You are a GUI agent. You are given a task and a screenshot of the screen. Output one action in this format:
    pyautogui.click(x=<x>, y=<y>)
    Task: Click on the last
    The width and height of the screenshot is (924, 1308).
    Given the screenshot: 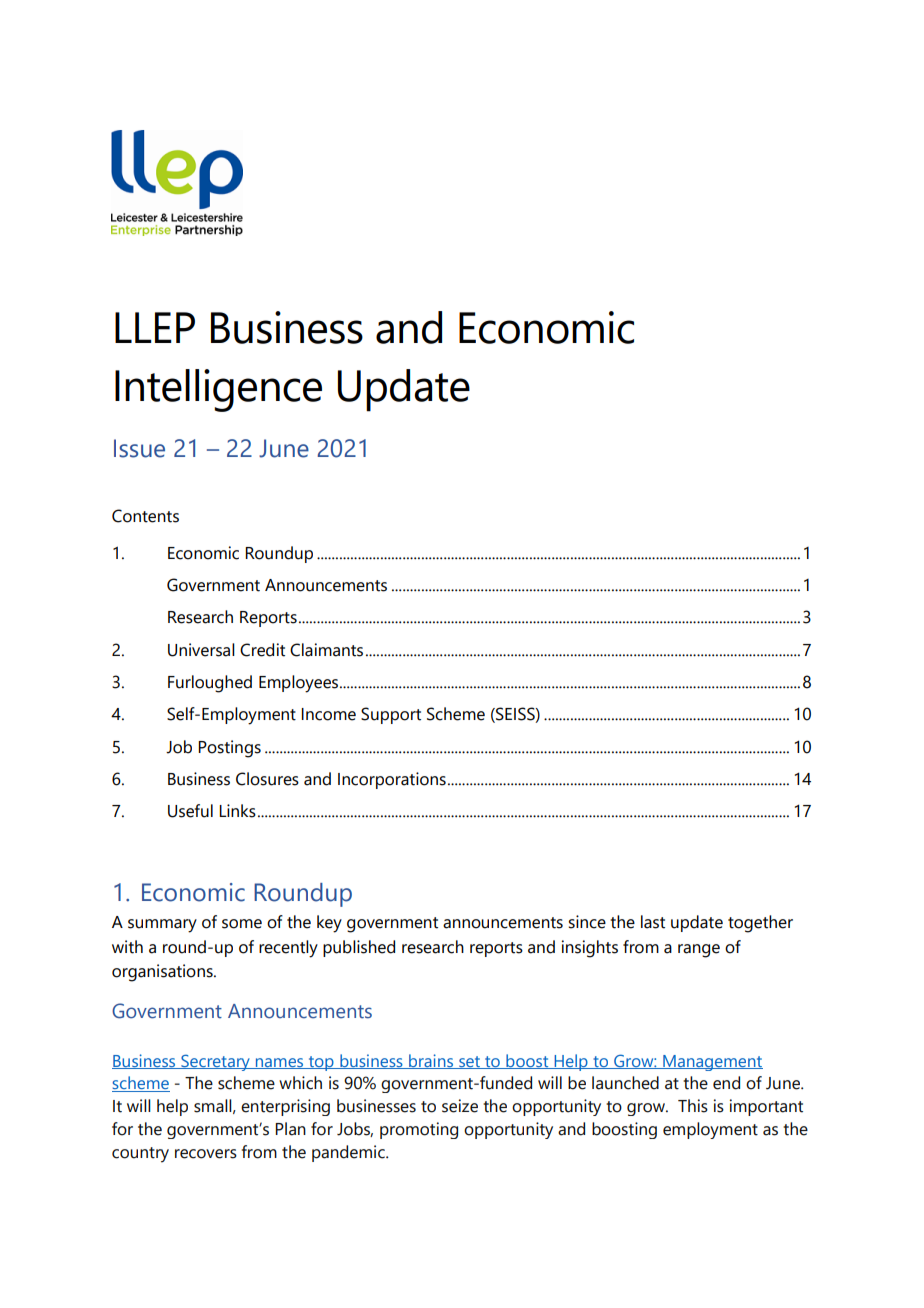 What is the action you would take?
    pyautogui.click(x=653, y=922)
